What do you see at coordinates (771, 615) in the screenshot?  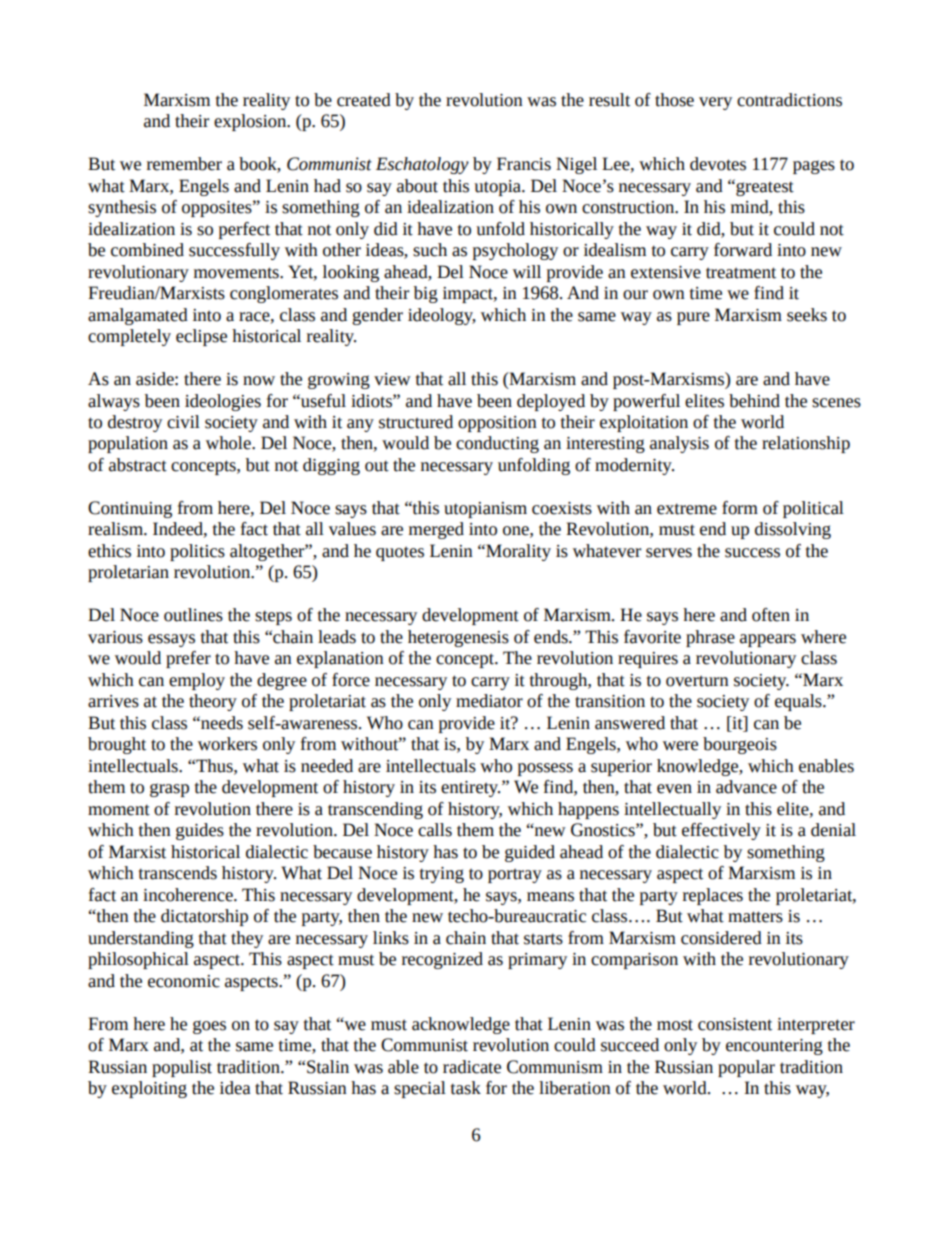 I see `often` at bounding box center [771, 615].
